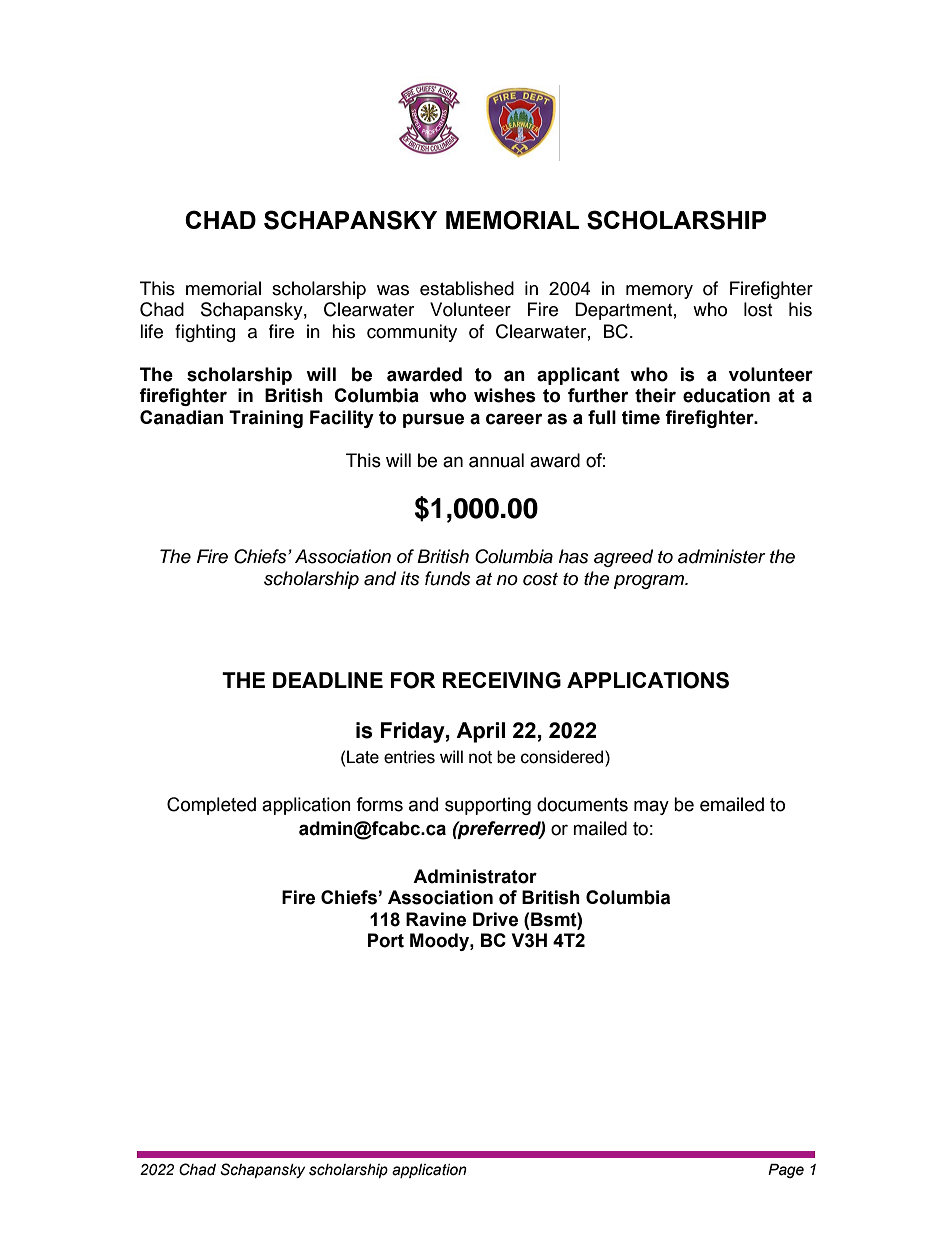  What do you see at coordinates (758, 309) in the screenshot?
I see `lost` at bounding box center [758, 309].
